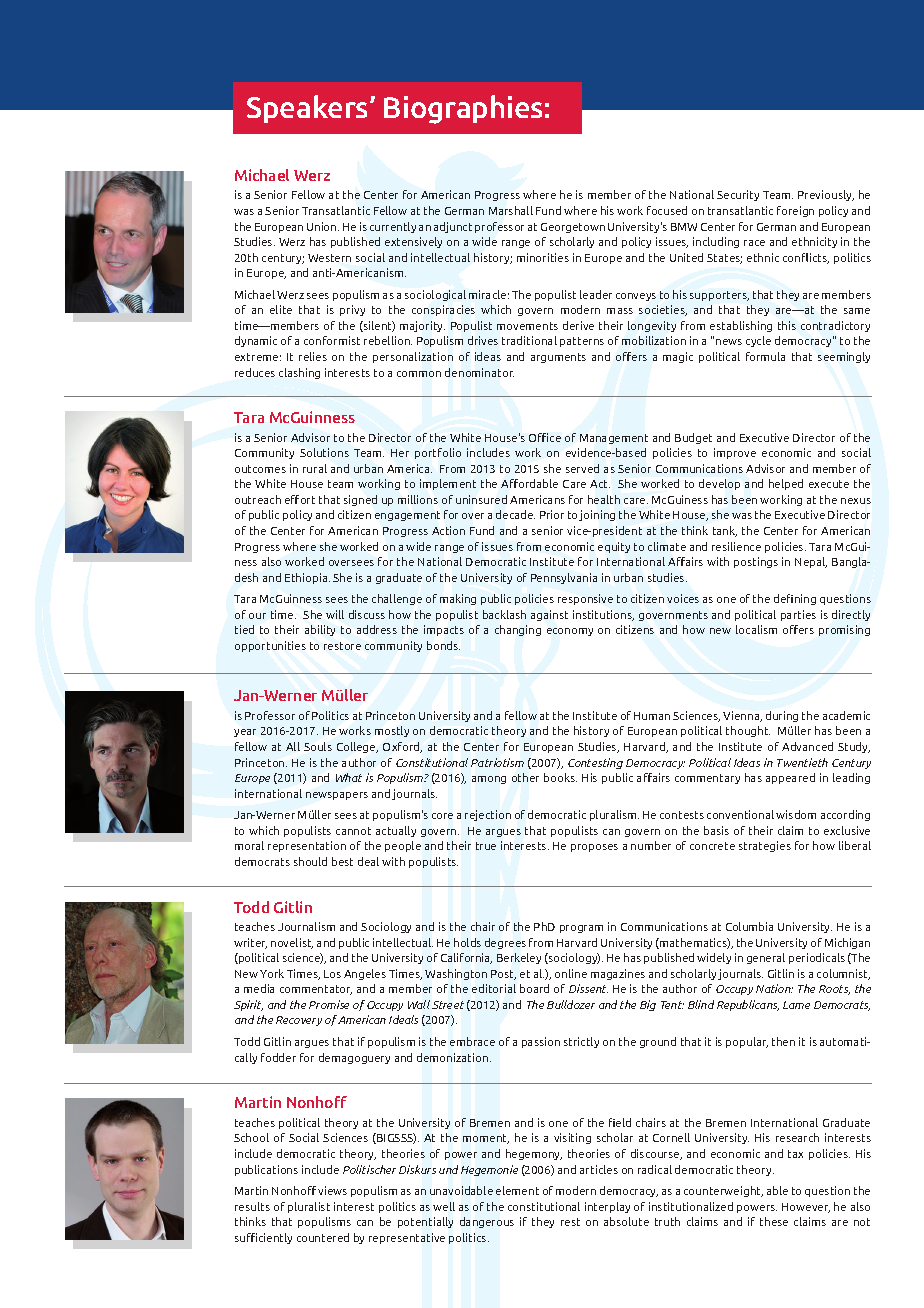  I want to click on program, so click(581, 929).
